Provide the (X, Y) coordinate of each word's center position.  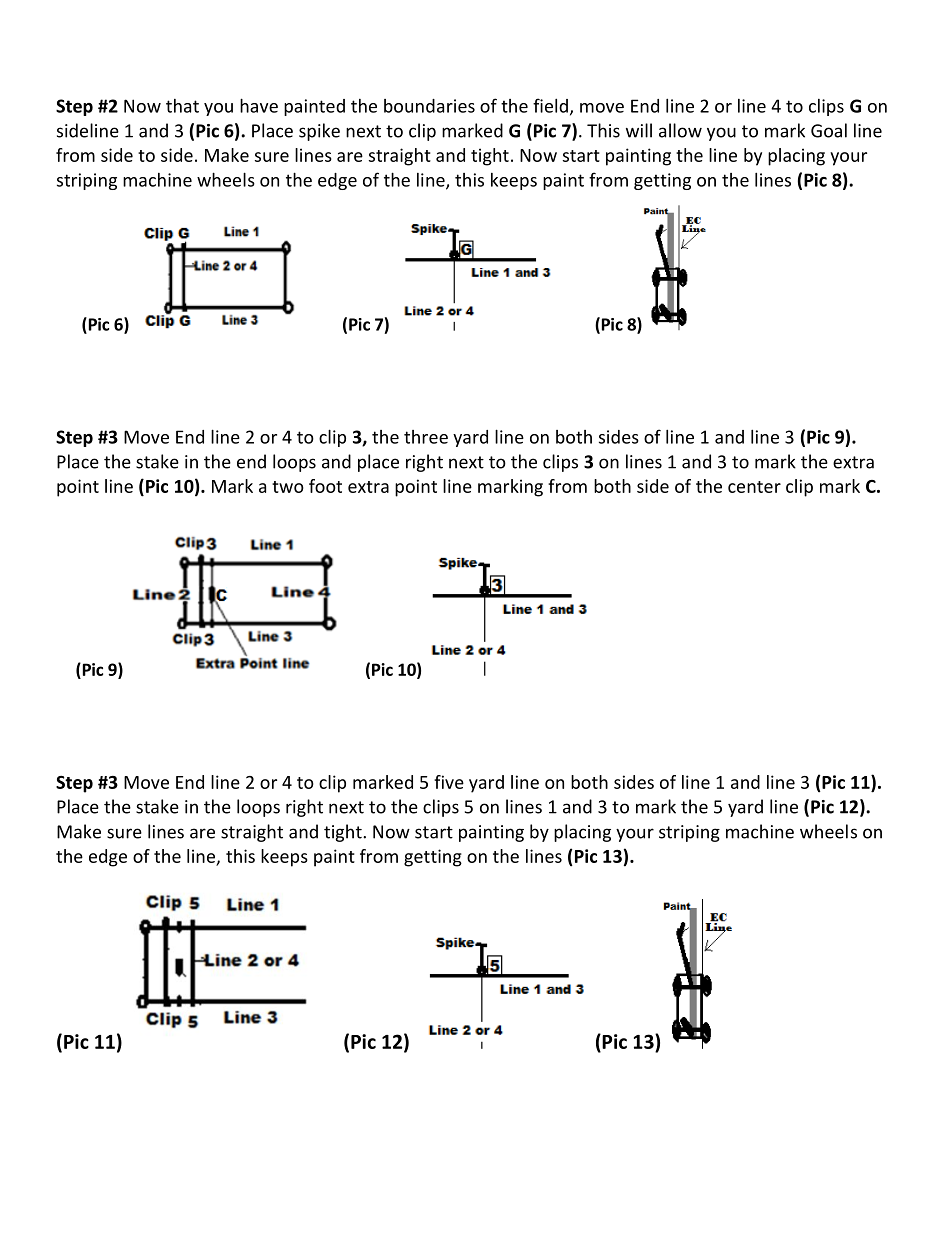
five (449, 782)
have (259, 105)
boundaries (429, 106)
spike (319, 132)
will (639, 130)
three (426, 437)
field (550, 105)
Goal (829, 130)
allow (680, 130)
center (754, 487)
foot (325, 486)
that (182, 106)
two (288, 487)
